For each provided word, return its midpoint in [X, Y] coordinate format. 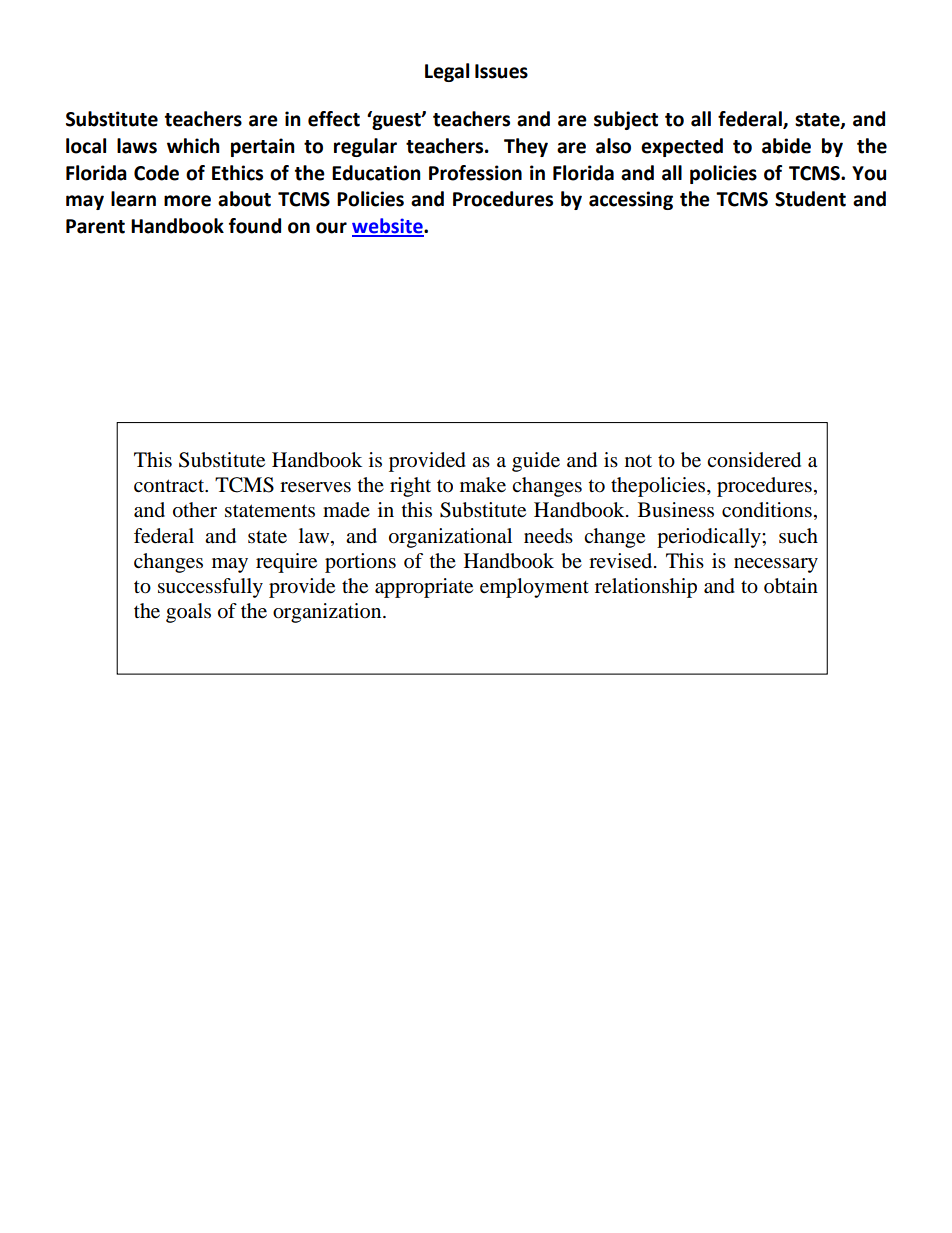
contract [170, 486]
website [388, 227]
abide [786, 146]
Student [810, 199]
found [255, 226]
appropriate [424, 588]
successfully [210, 588]
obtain [791, 586]
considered [754, 460]
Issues [501, 71]
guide [536, 462]
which [193, 146]
